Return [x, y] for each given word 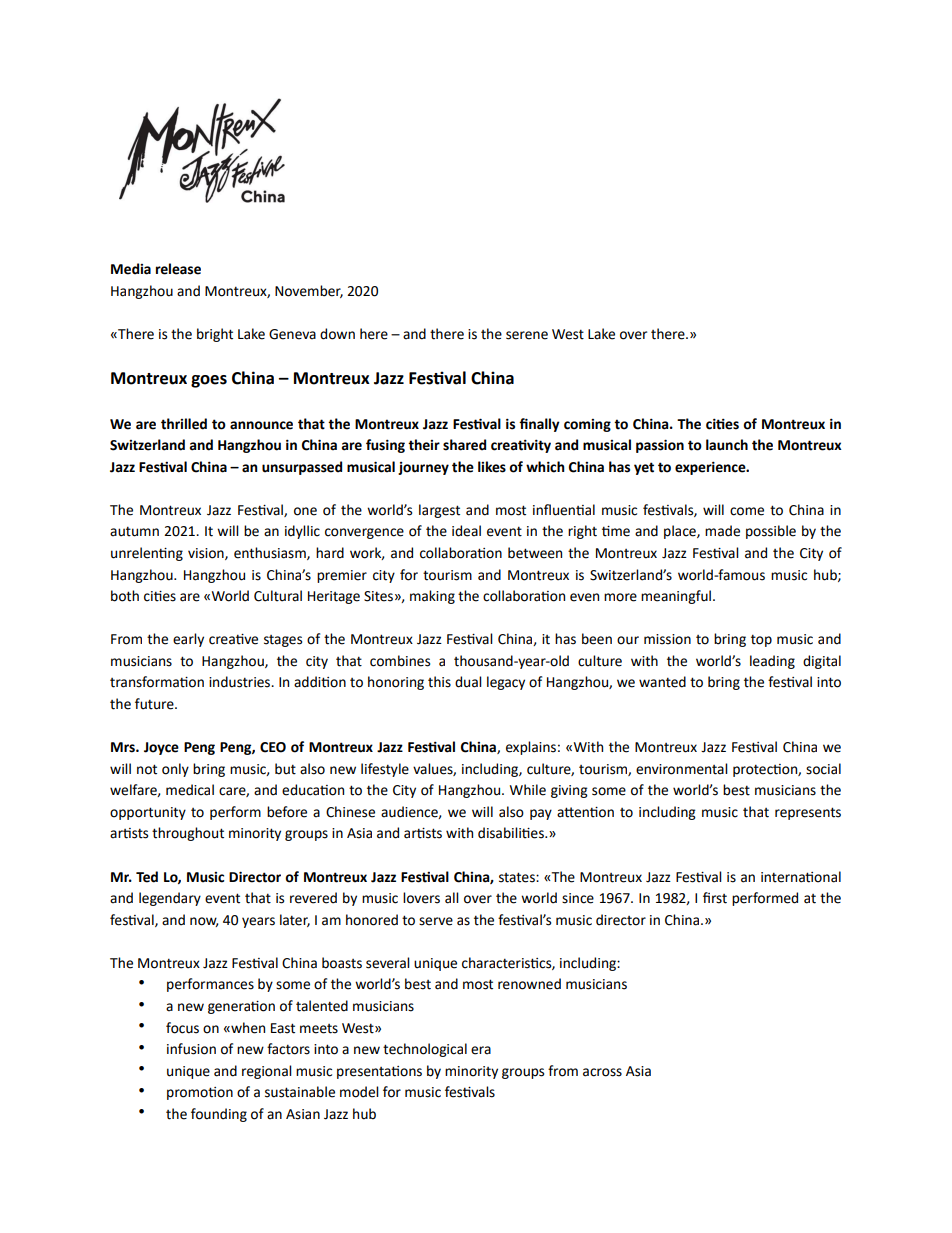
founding [219, 1115]
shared [464, 445]
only [175, 770]
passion [660, 446]
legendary [170, 899]
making [432, 597]
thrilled [184, 424]
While [528, 790]
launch [727, 445]
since [578, 898]
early [188, 640]
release [178, 269]
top [761, 640]
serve [436, 921]
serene [527, 335]
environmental [682, 769]
